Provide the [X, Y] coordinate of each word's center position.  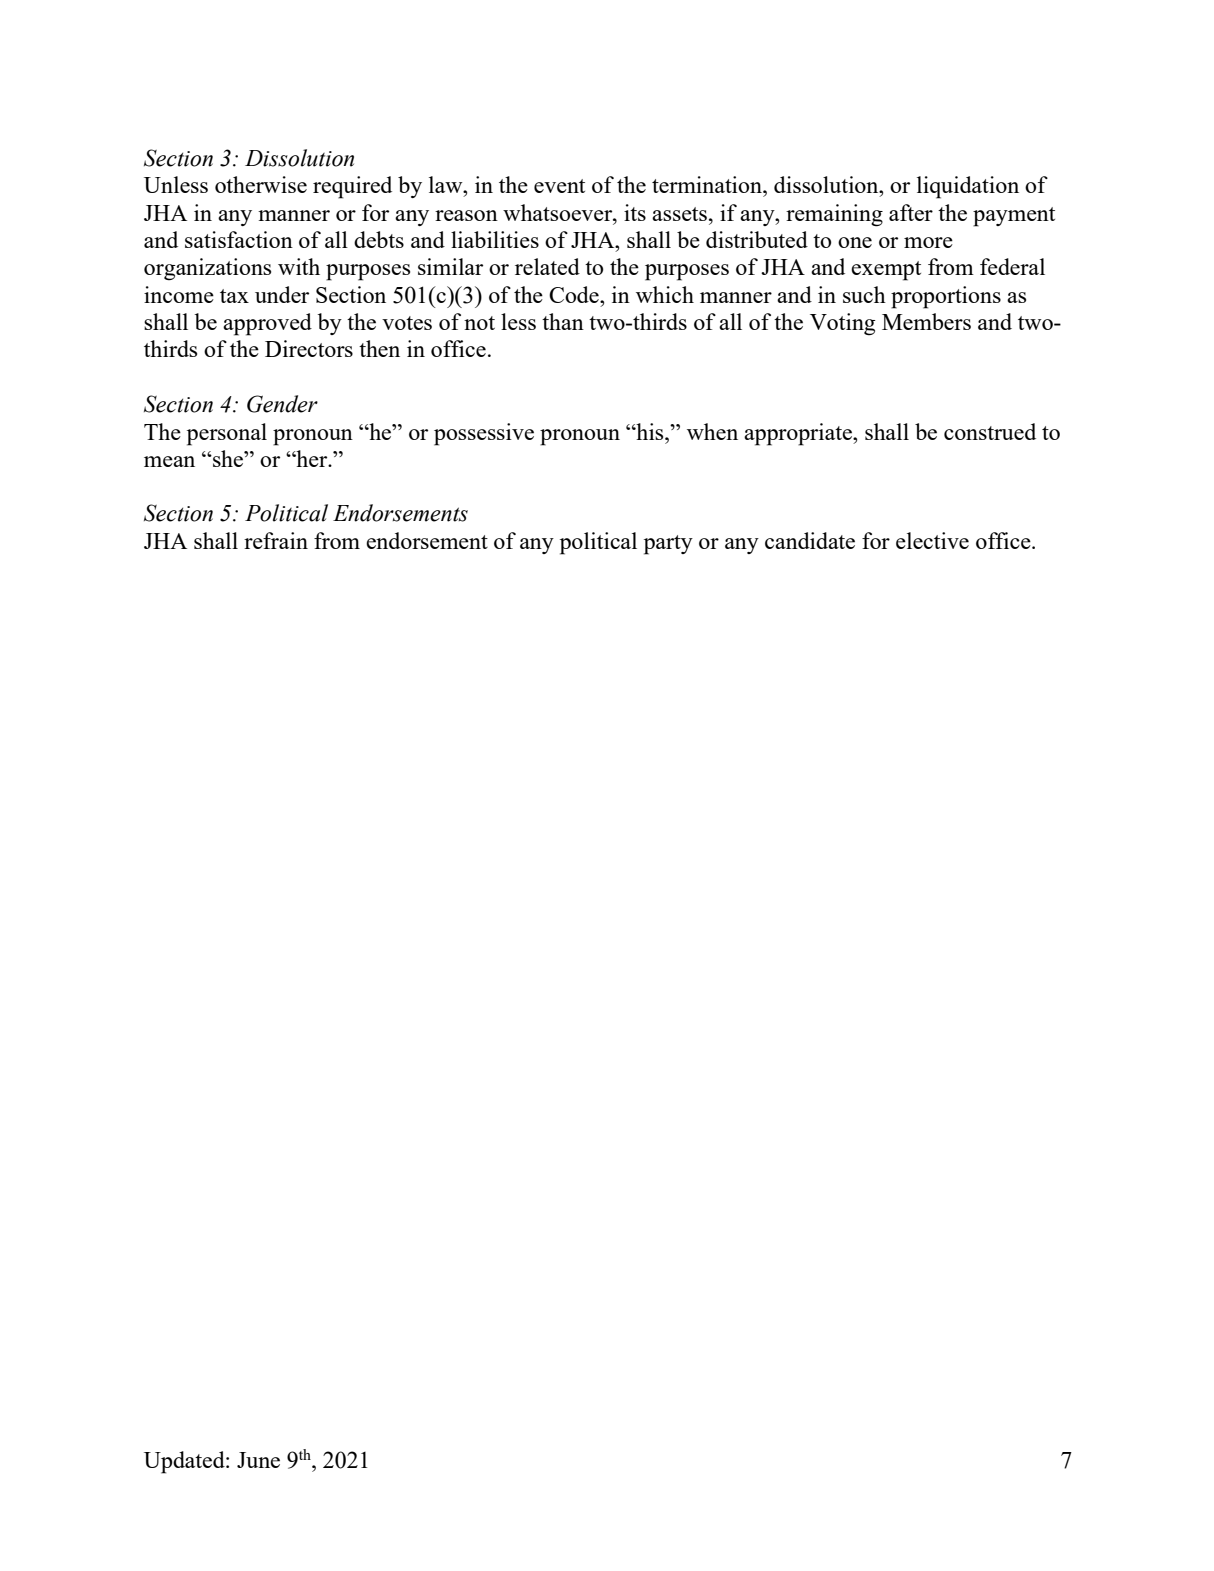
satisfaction [239, 239]
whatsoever [559, 212]
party [668, 545]
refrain [276, 540]
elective [932, 540]
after [911, 212]
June [258, 1460]
